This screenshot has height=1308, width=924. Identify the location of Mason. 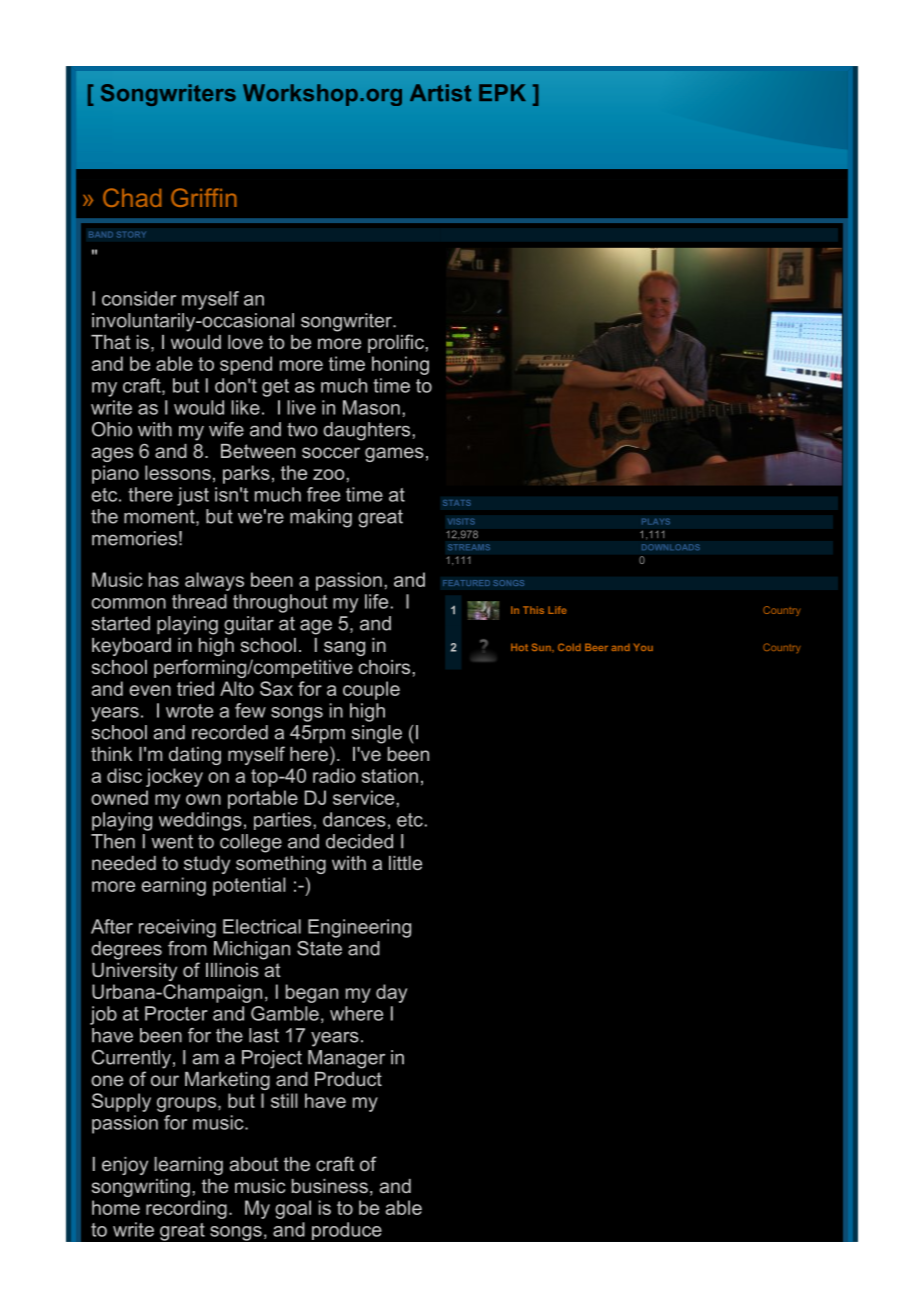
(371, 407).
